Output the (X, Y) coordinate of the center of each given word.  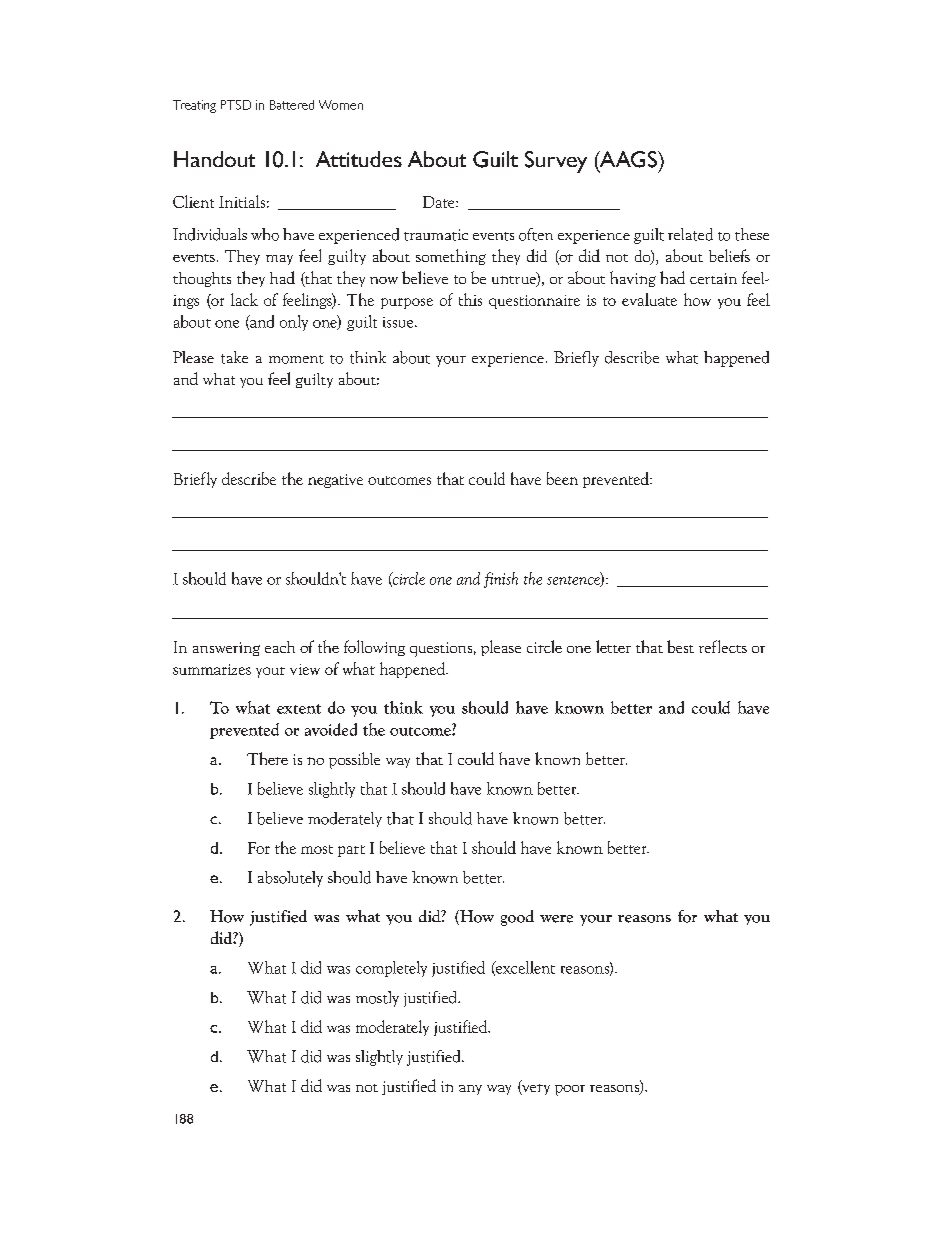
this (470, 299)
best (680, 646)
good (517, 918)
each (280, 647)
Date (440, 202)
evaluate (649, 299)
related (690, 234)
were (556, 919)
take (234, 357)
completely (391, 969)
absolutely (290, 879)
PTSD (236, 105)
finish (501, 580)
